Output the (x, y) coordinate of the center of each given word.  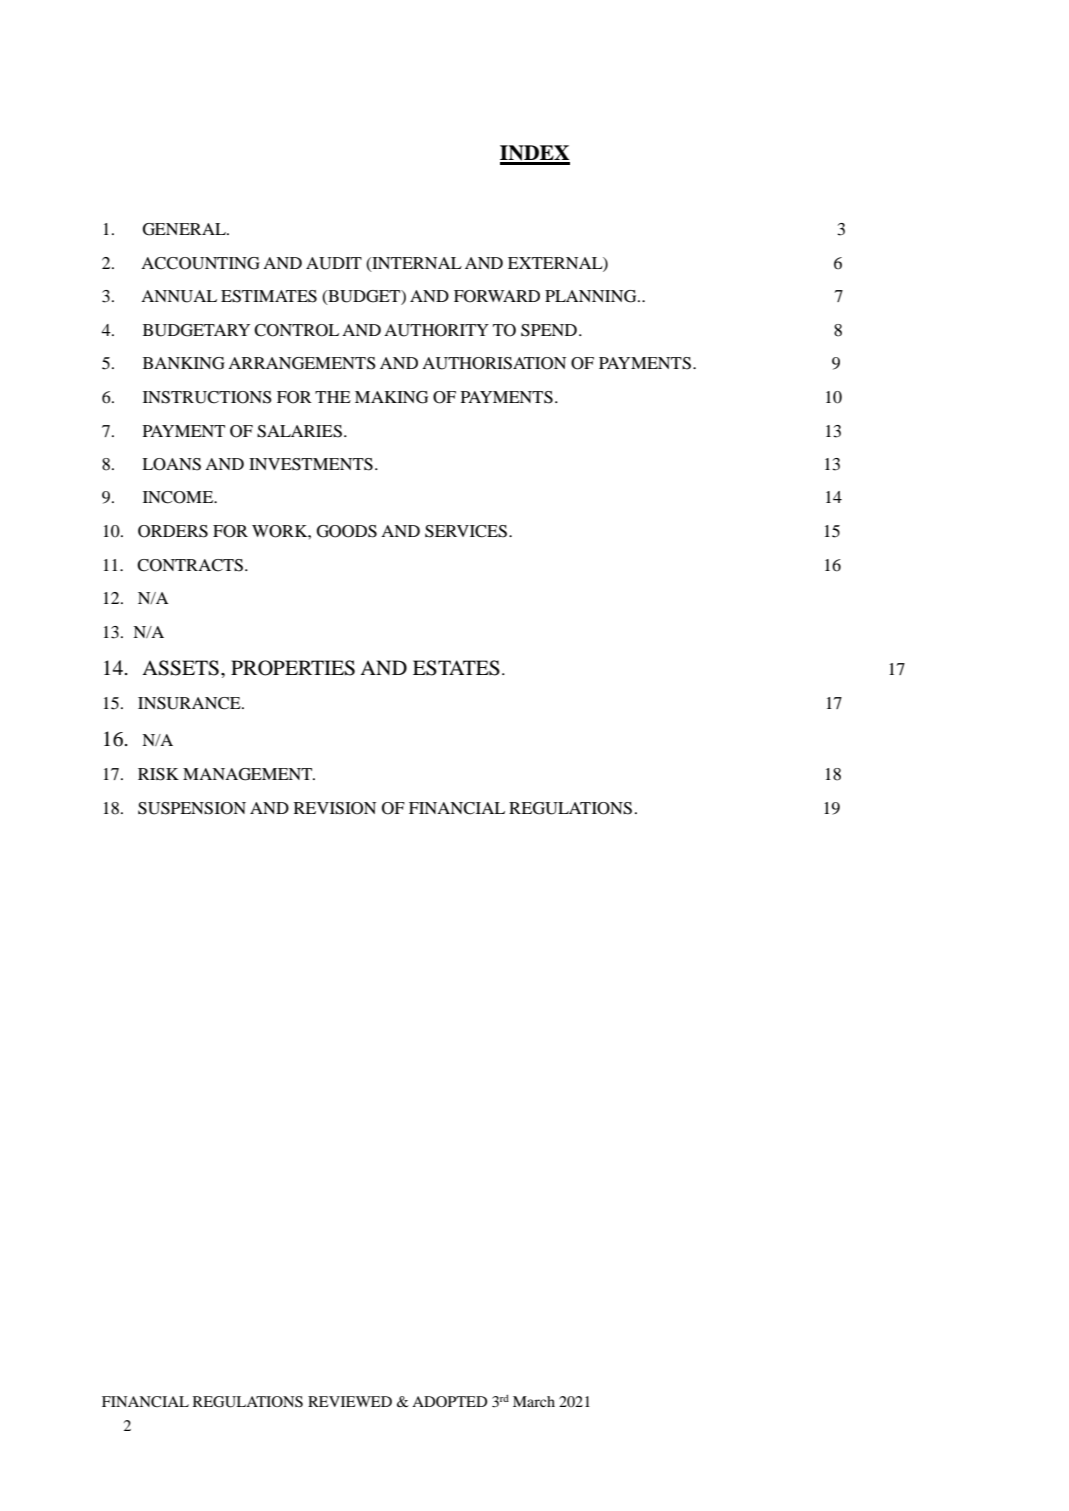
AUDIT (334, 263)
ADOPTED (449, 1401)
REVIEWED (350, 1401)
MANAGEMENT (249, 774)
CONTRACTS (191, 565)
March (534, 1401)
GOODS (347, 531)
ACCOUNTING (200, 263)
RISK (158, 774)
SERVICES (466, 531)
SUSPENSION (192, 808)
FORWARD (497, 296)
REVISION (335, 808)
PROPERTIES (293, 668)
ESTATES (456, 668)
